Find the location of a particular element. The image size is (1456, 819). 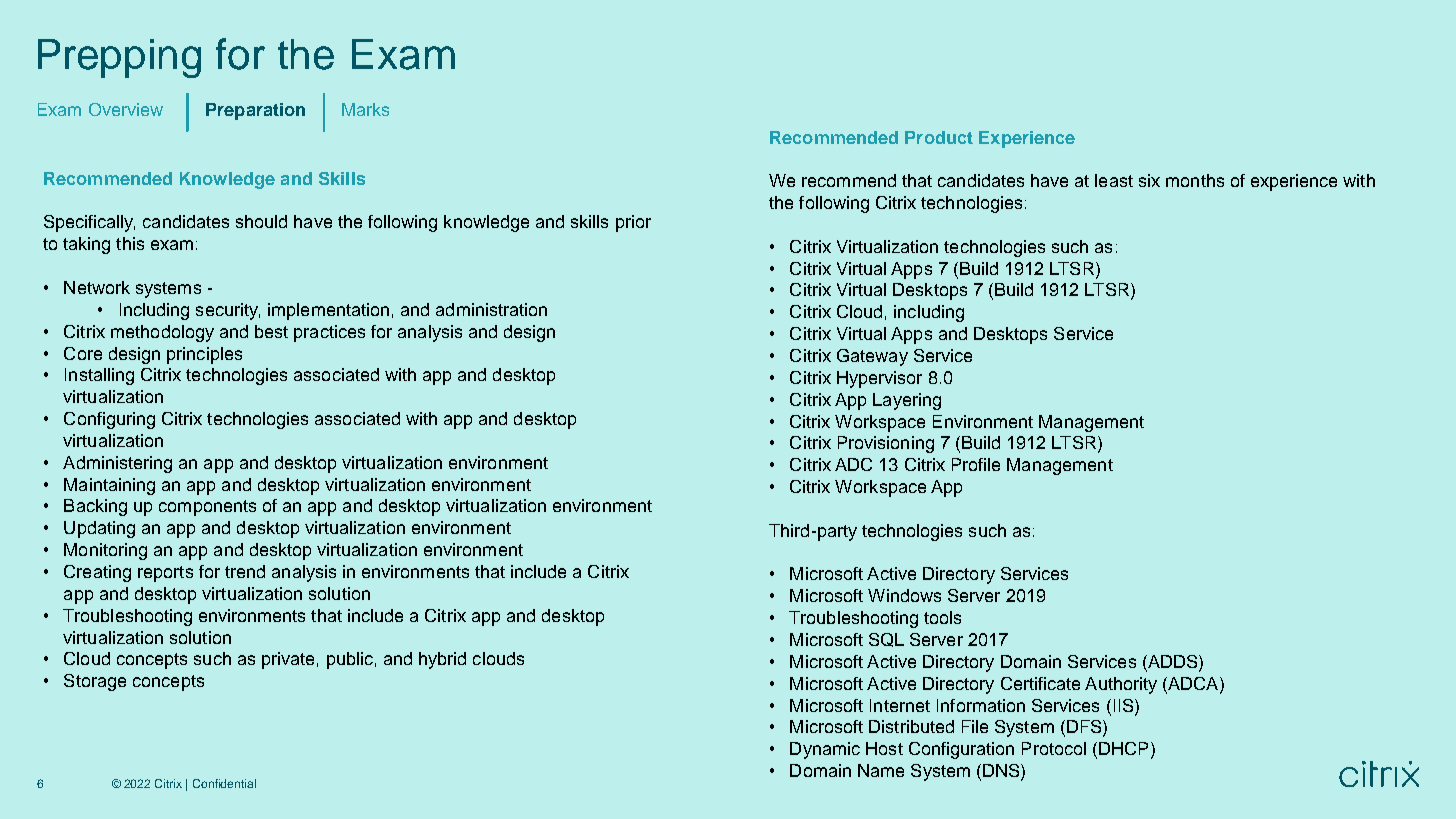

Marks is located at coordinates (365, 109).
